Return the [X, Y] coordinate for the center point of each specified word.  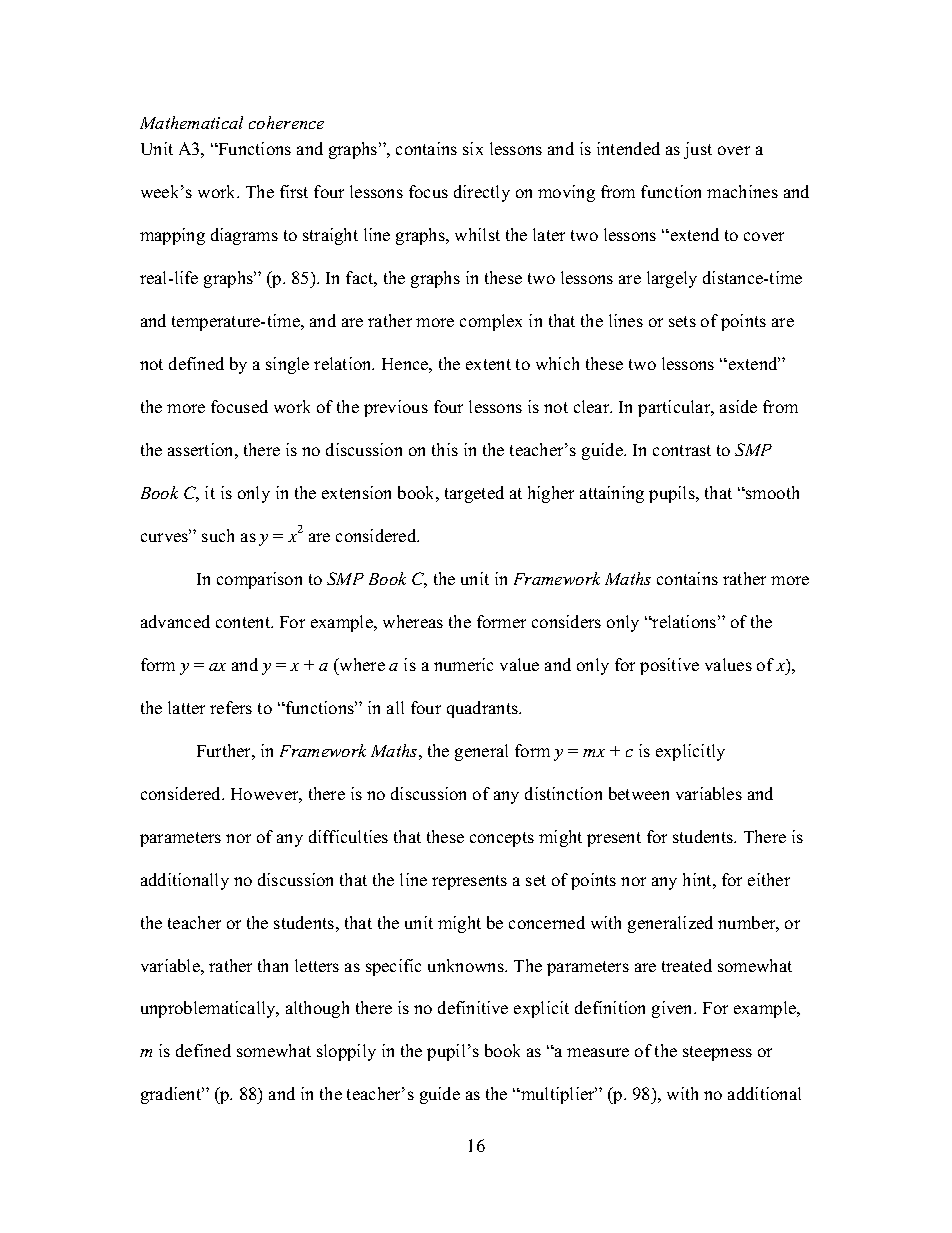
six [473, 148]
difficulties [348, 836]
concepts [502, 839]
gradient [172, 1095]
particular [675, 408]
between [639, 793]
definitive [473, 1007]
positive [669, 666]
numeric [463, 664]
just [698, 150]
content [244, 622]
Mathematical [191, 122]
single [287, 365]
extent [488, 364]
